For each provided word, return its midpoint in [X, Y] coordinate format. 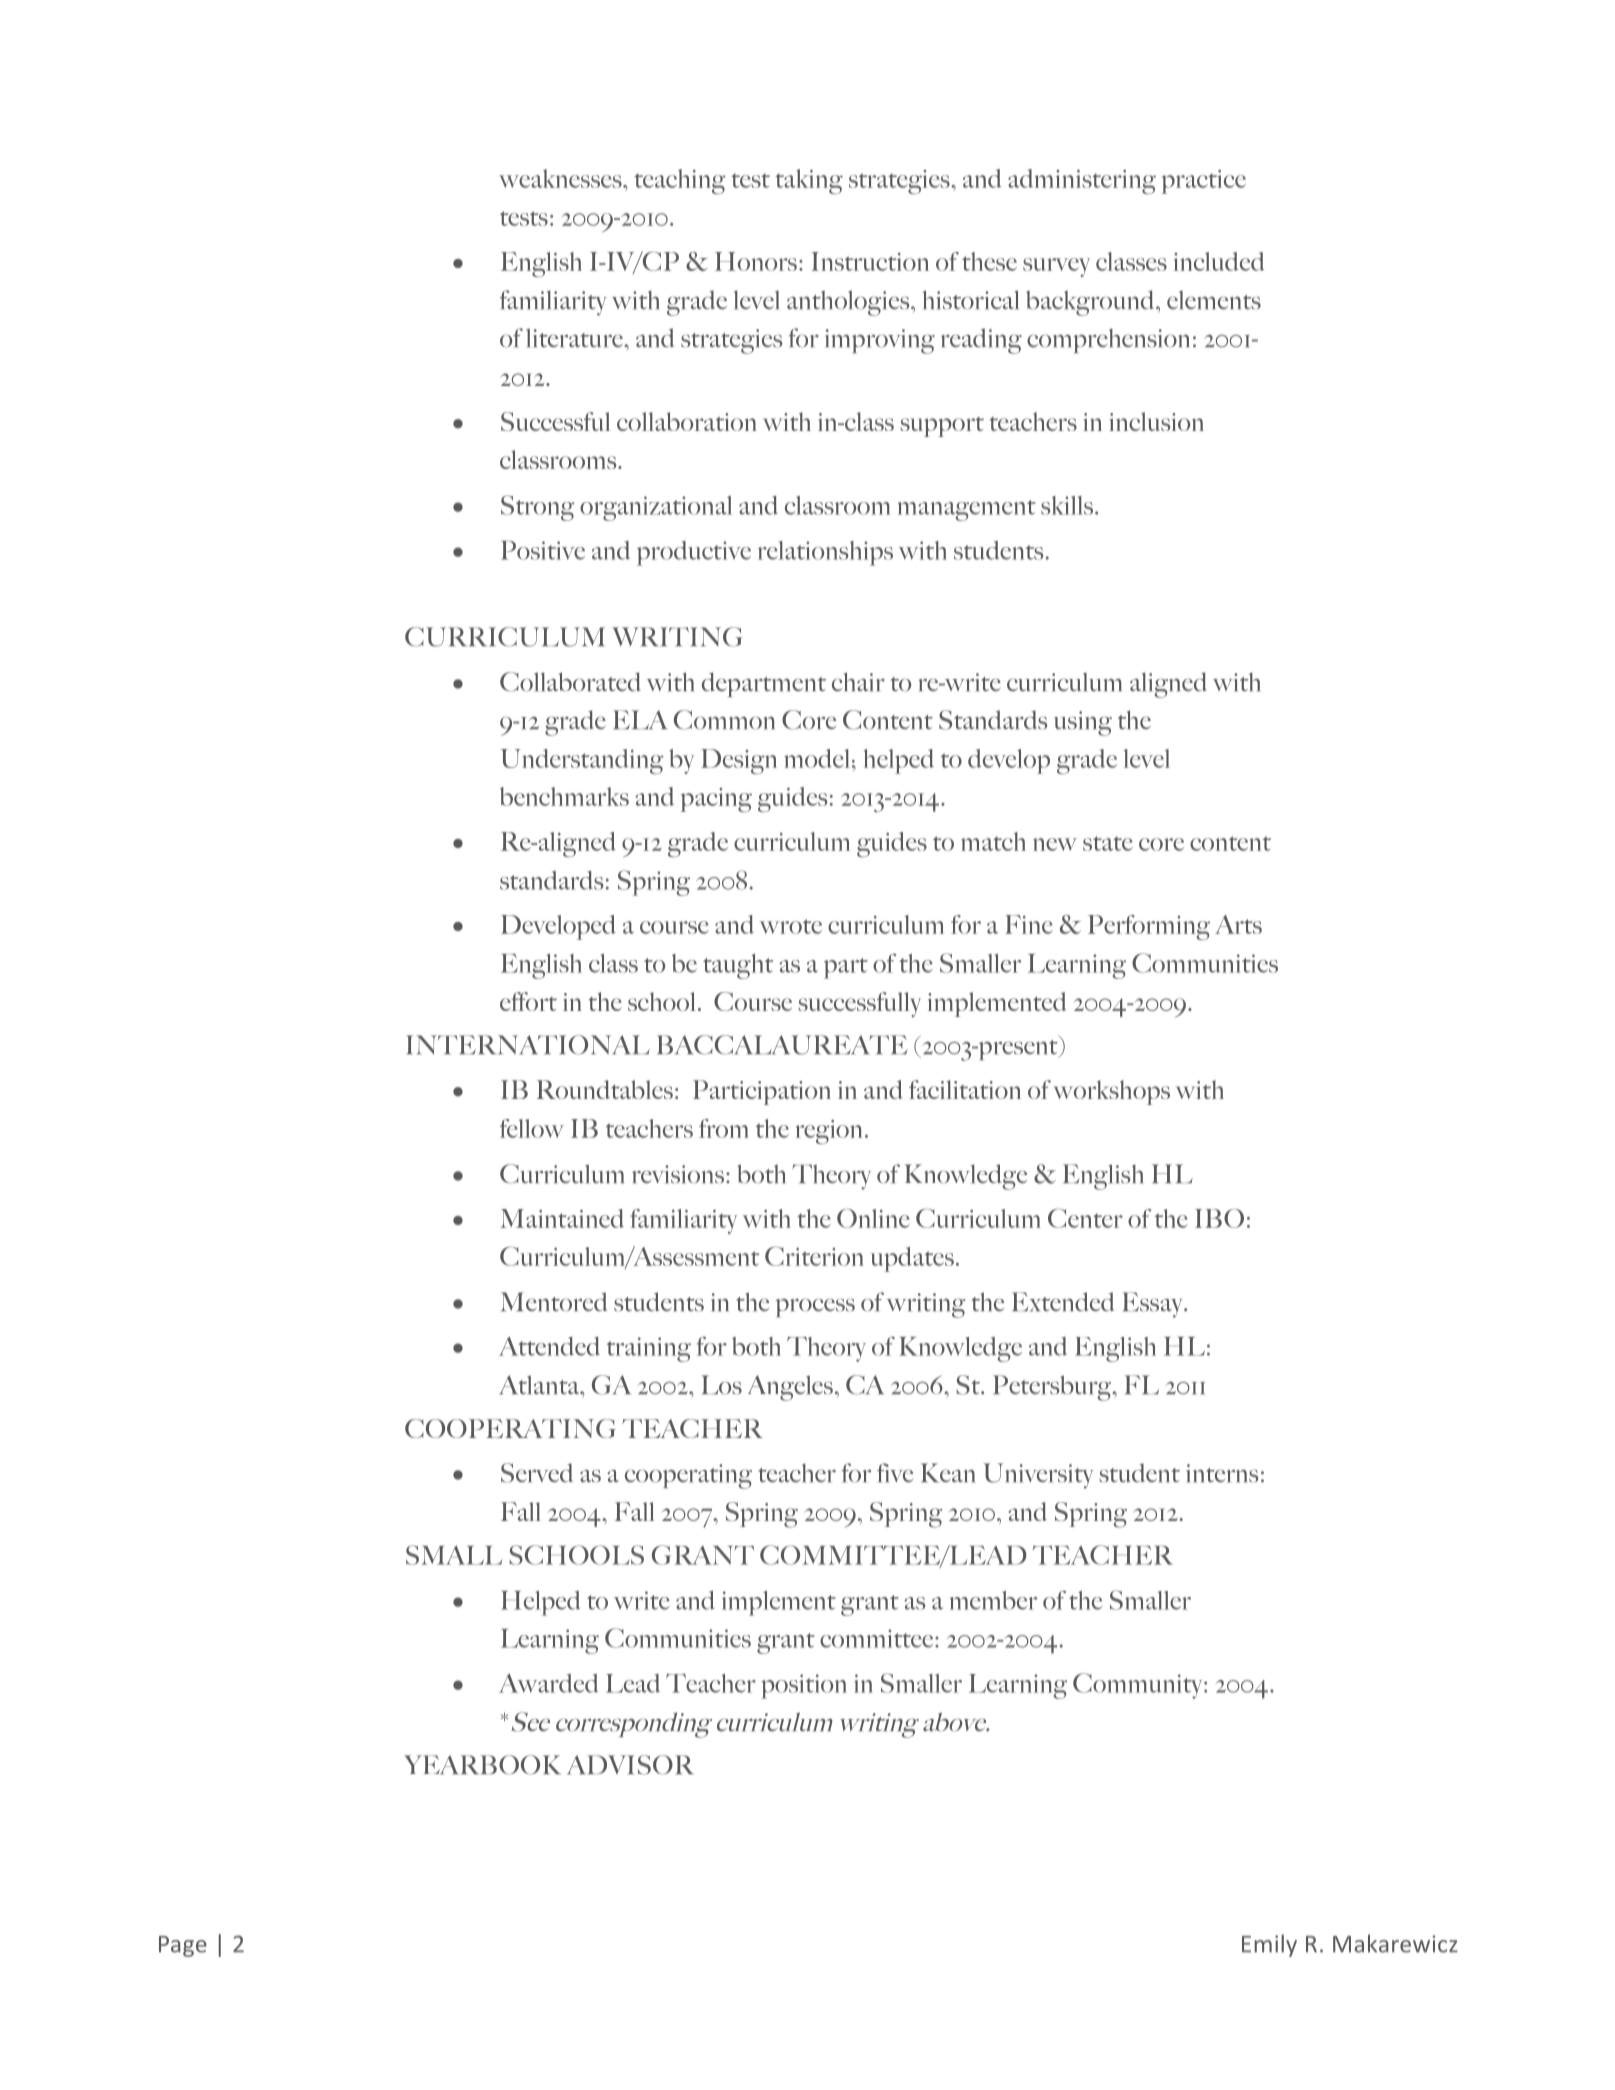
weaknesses [561, 178]
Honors [756, 261]
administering [1082, 181]
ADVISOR [630, 1765]
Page [183, 1946]
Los [721, 1385]
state [1108, 843]
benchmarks [564, 796]
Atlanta [540, 1384]
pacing [716, 800]
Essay [1153, 1305]
